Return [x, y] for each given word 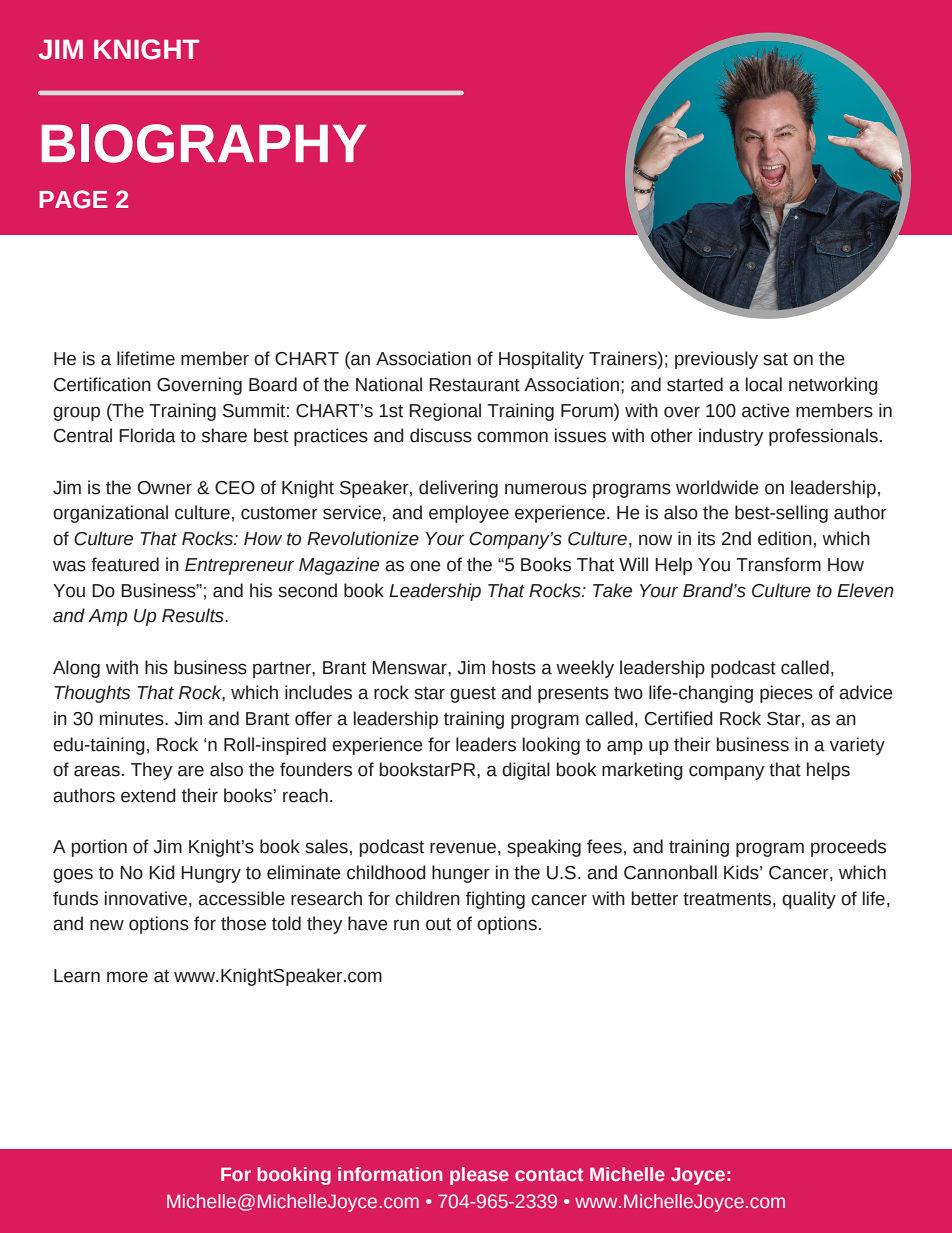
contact [549, 1174]
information [390, 1174]
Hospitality [541, 360]
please [479, 1176]
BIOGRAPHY [204, 143]
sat [775, 359]
